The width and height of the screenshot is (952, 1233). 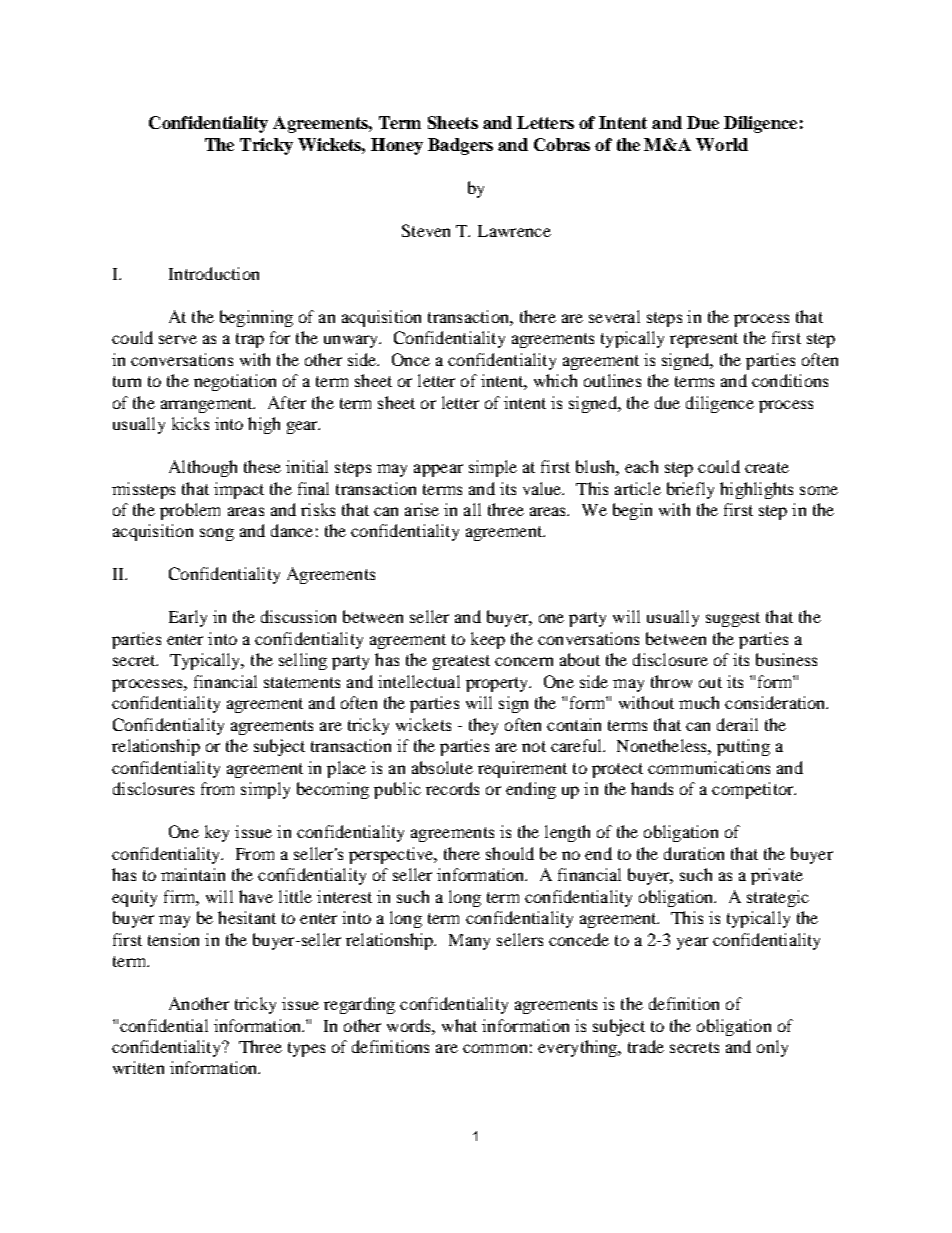 What do you see at coordinates (514, 231) in the screenshot?
I see `Lawrence` at bounding box center [514, 231].
